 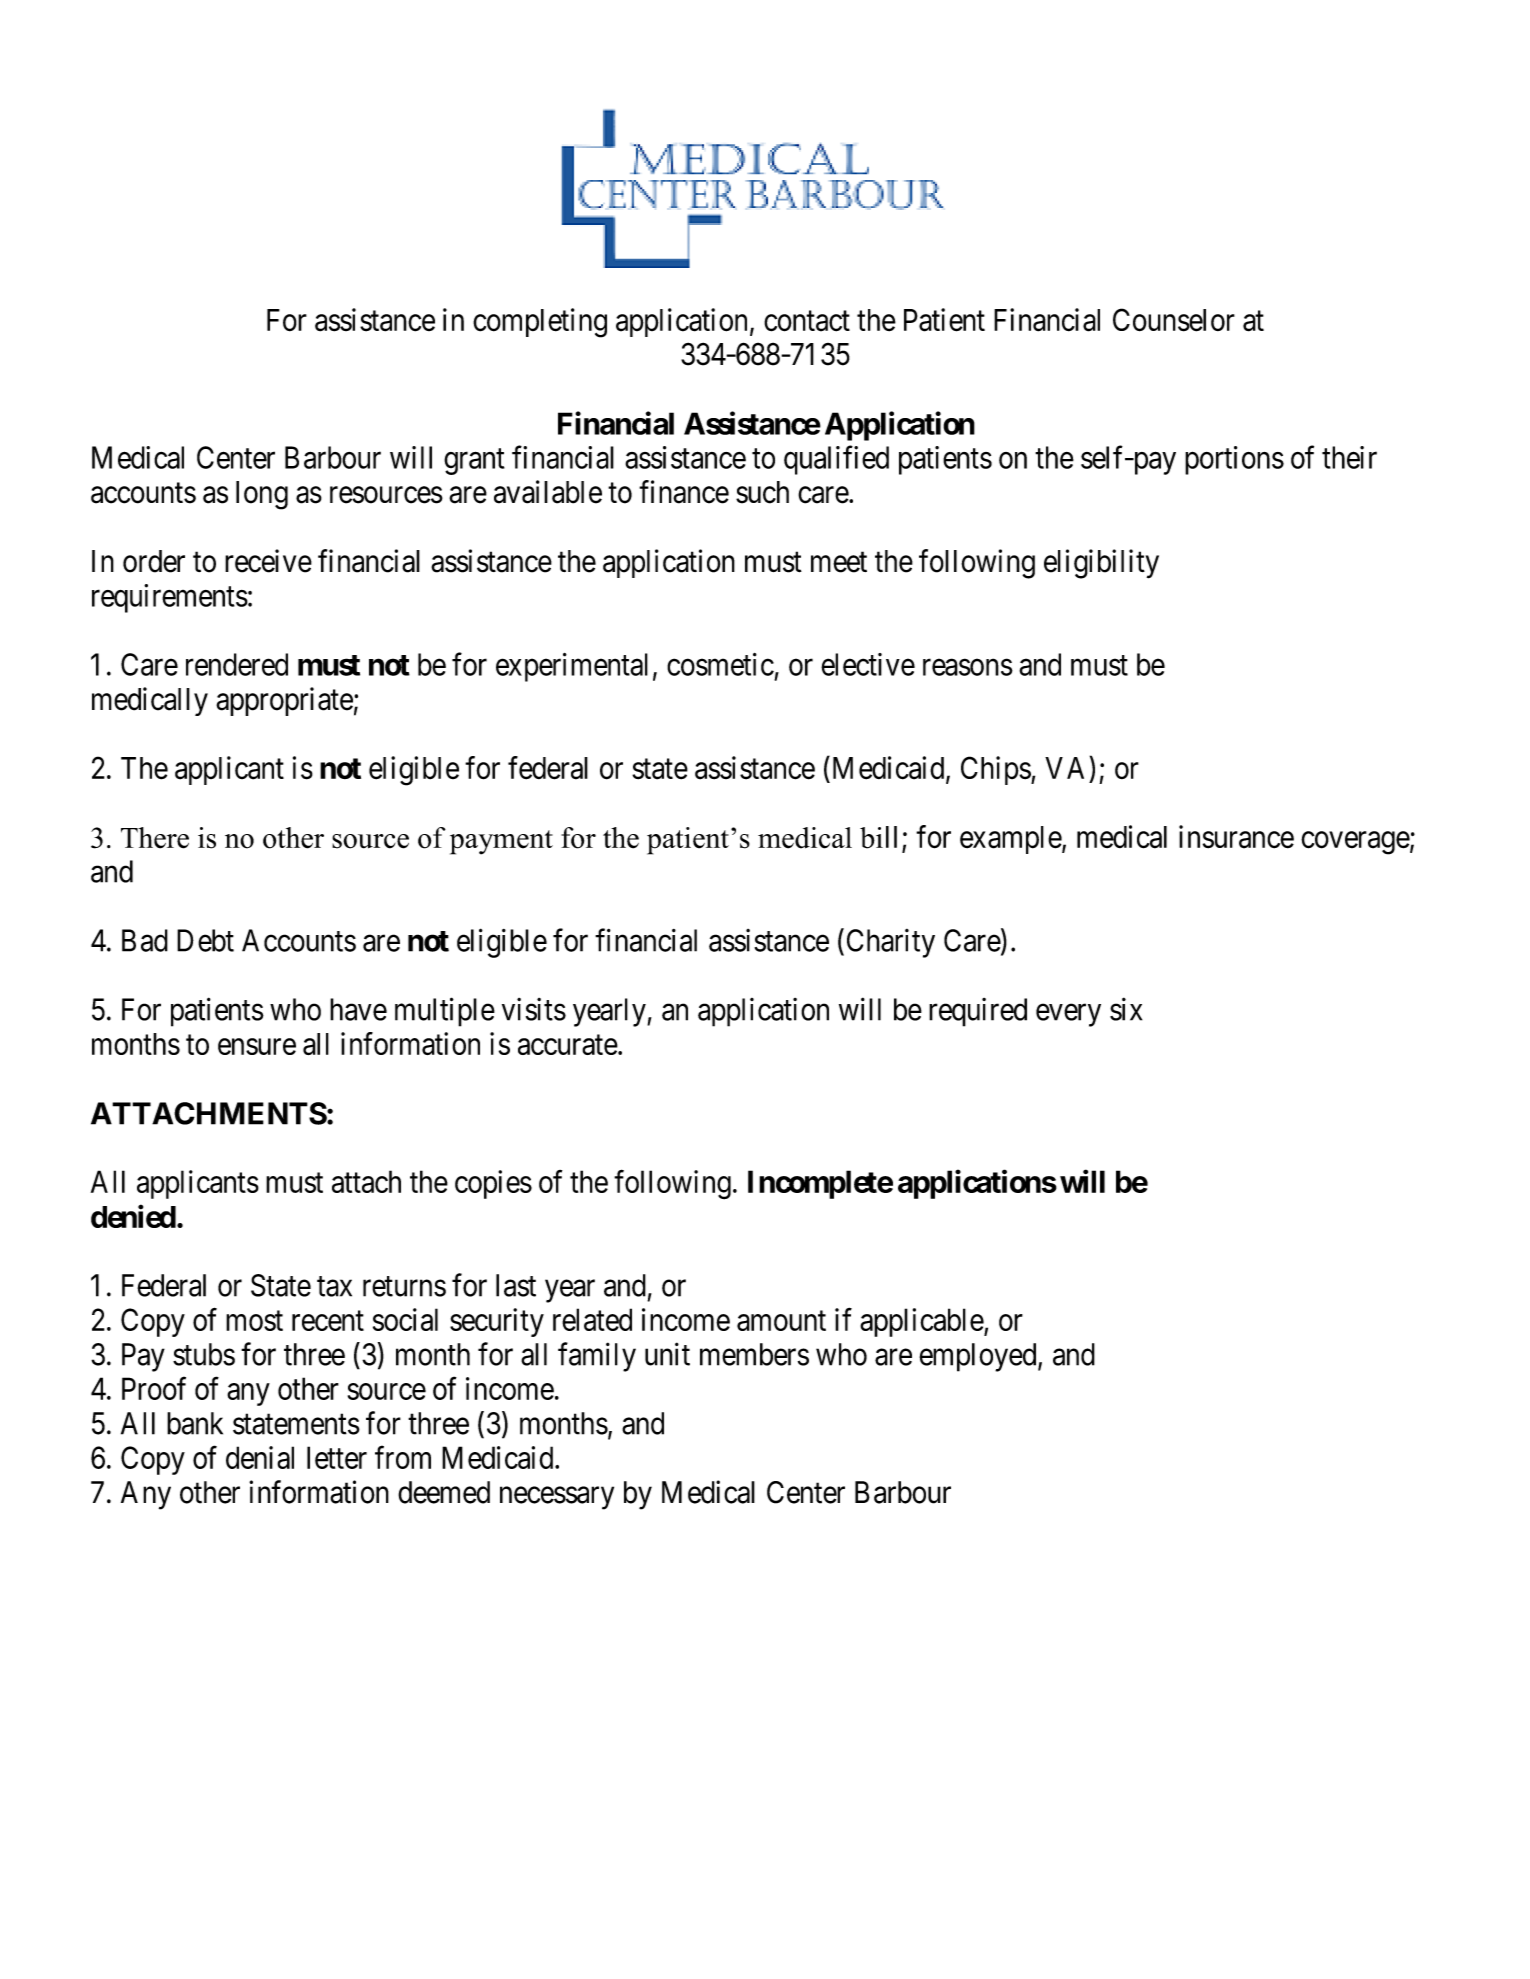 I want to click on necessary, so click(x=557, y=1498).
